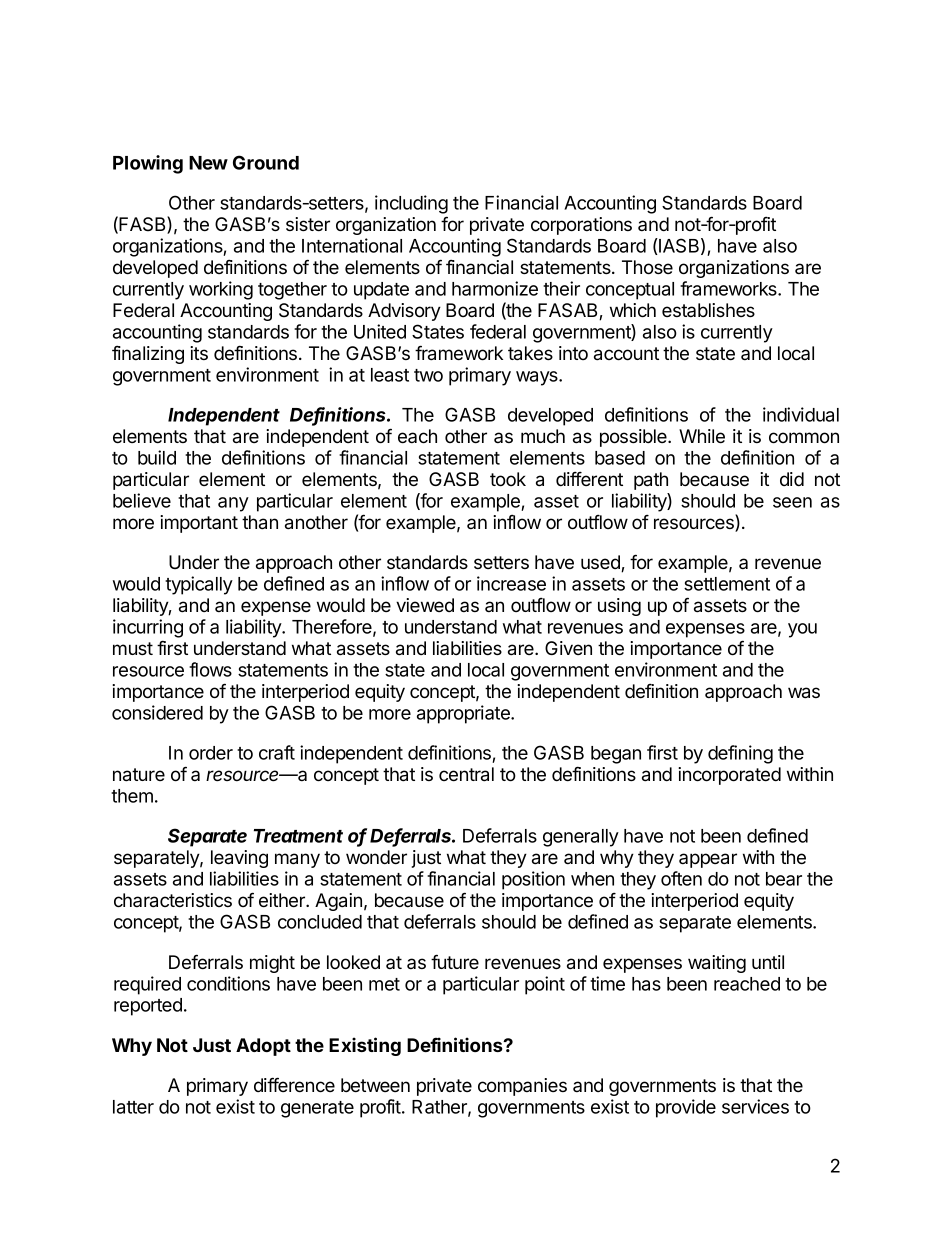 Image resolution: width=952 pixels, height=1233 pixels. I want to click on Those, so click(647, 267).
